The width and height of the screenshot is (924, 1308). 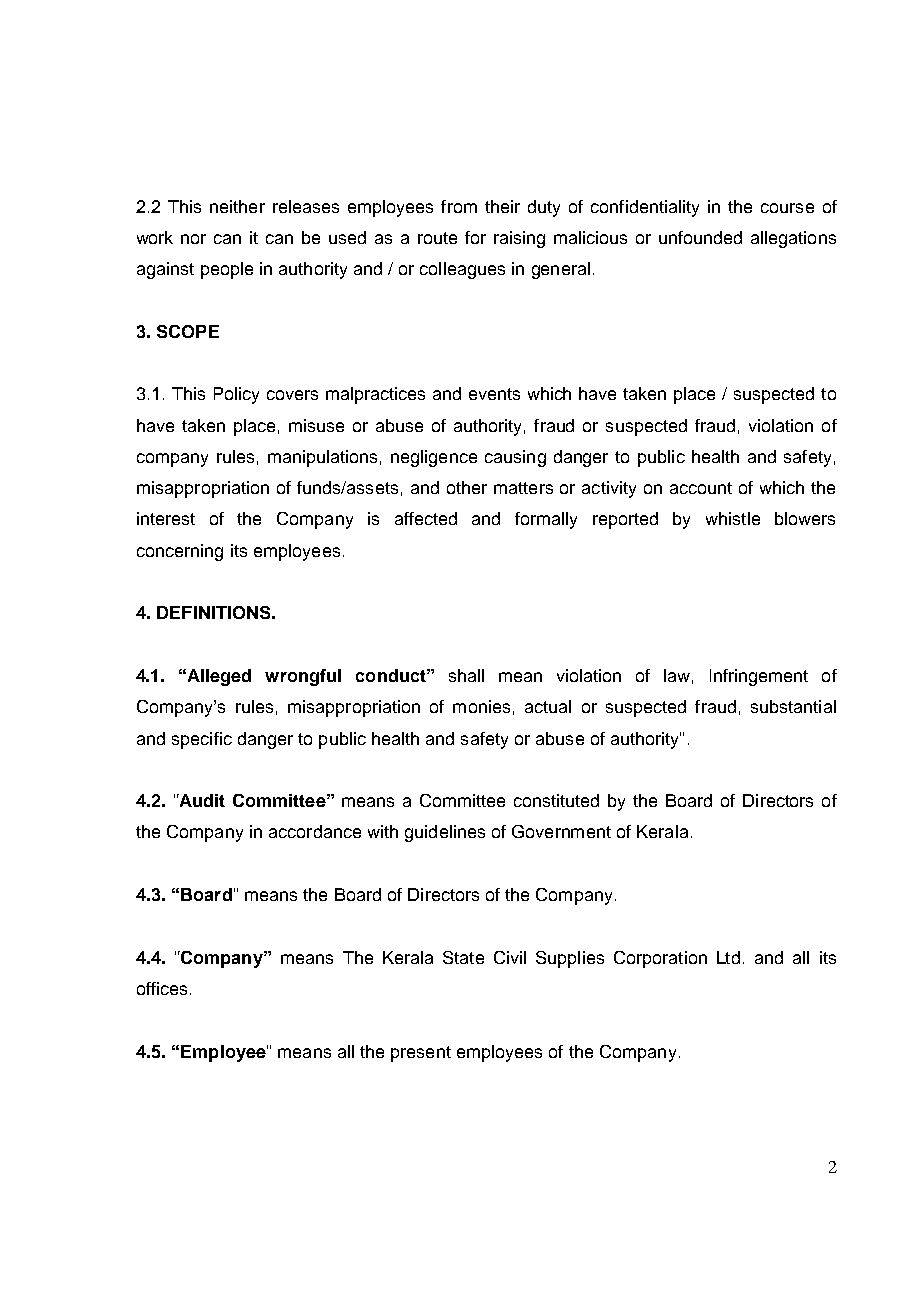 What do you see at coordinates (728, 957) in the screenshot?
I see `Ltd` at bounding box center [728, 957].
